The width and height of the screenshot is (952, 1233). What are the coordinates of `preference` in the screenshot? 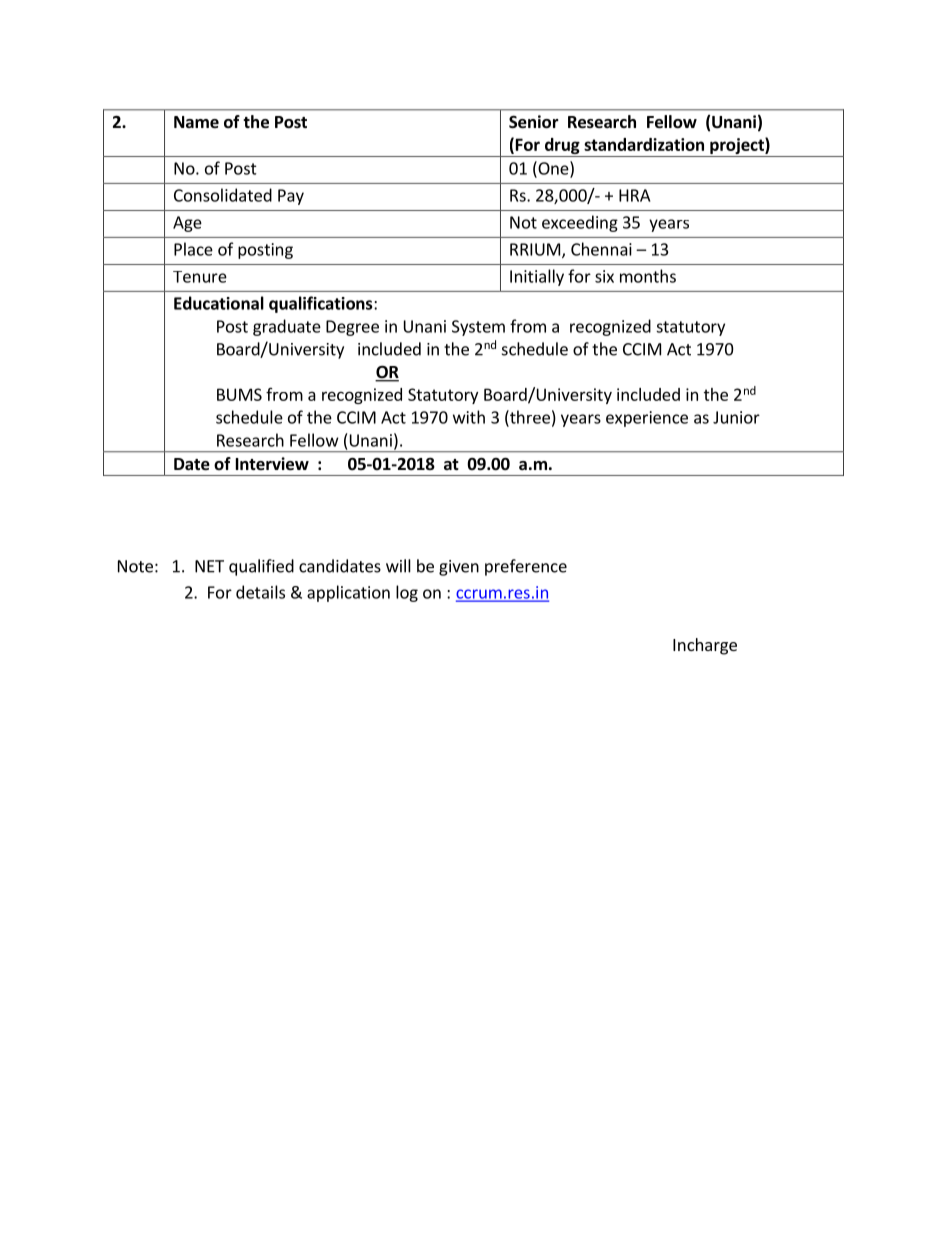 It's located at (526, 567).
